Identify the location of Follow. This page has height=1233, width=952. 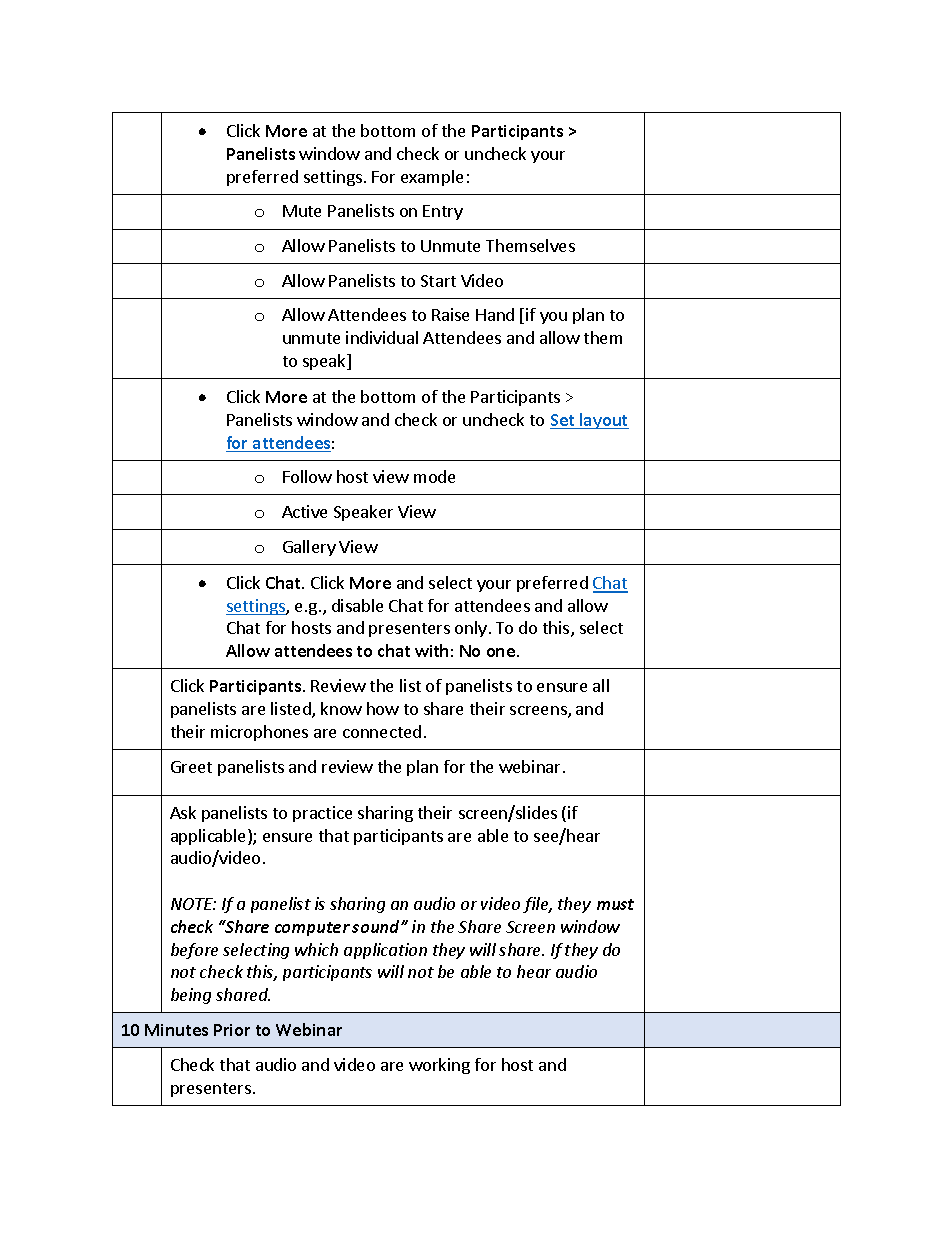
(307, 476).
